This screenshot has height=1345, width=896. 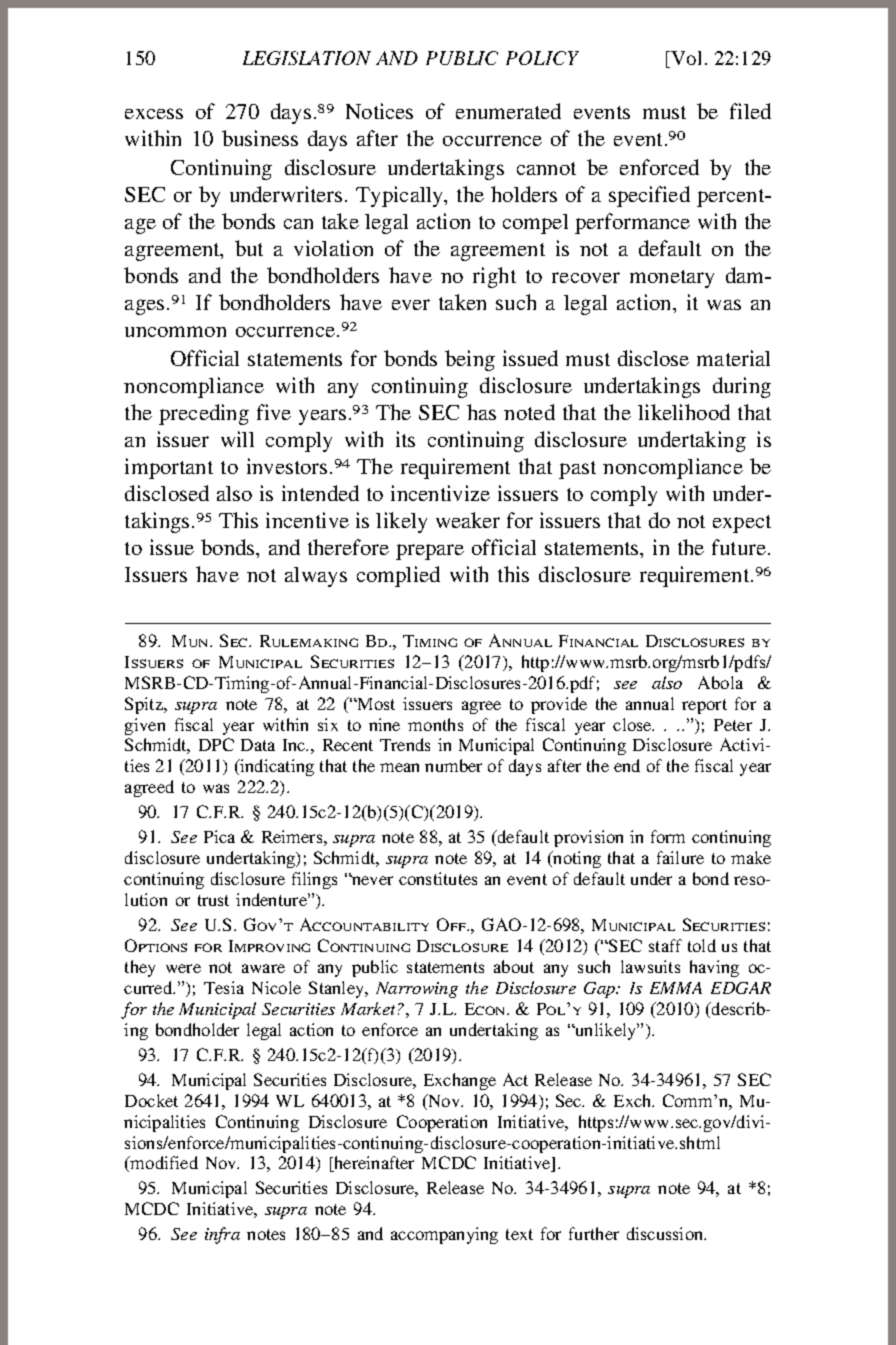 What do you see at coordinates (704, 706) in the screenshot?
I see `report` at bounding box center [704, 706].
